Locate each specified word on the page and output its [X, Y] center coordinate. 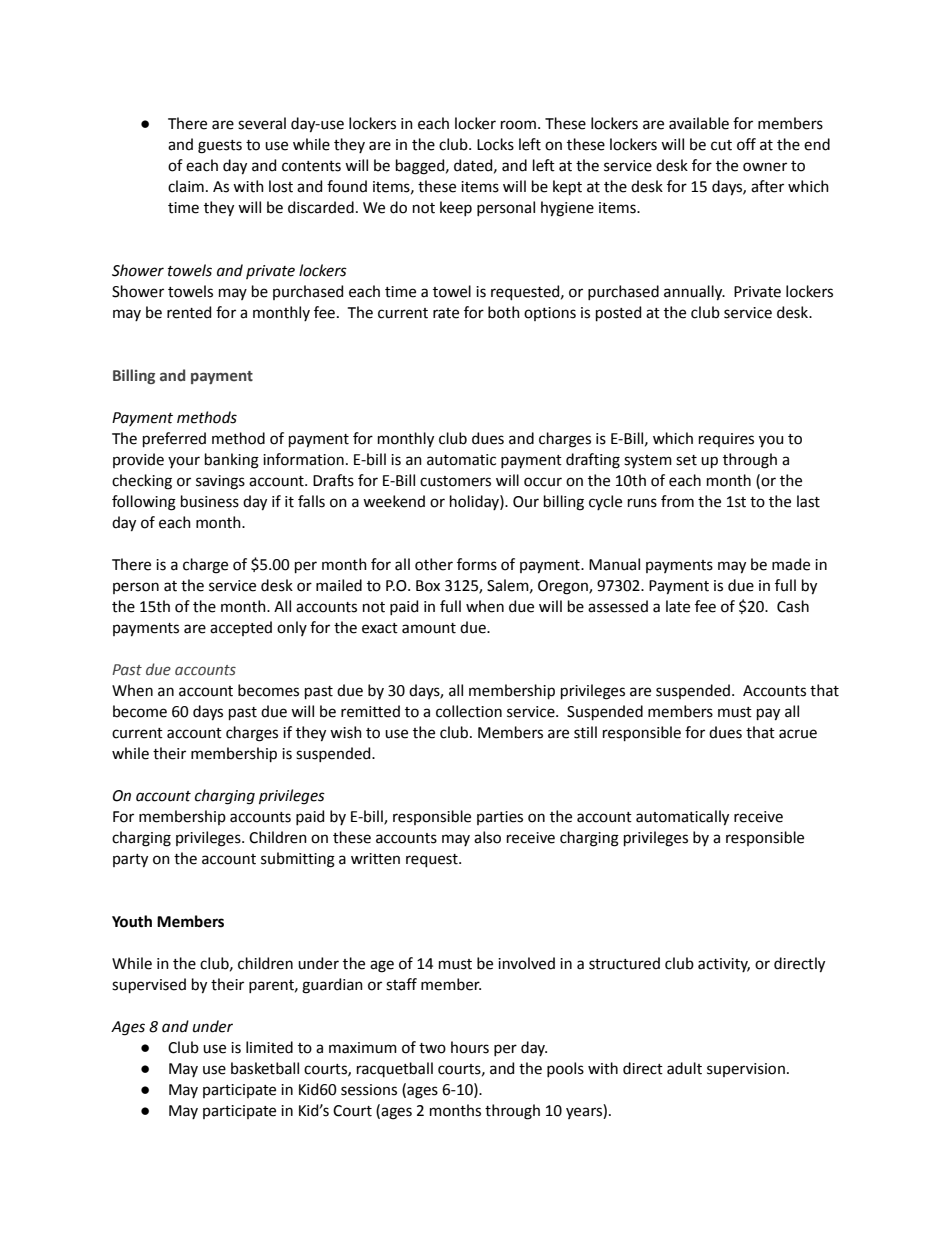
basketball [265, 1068]
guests [220, 147]
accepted [241, 628]
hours [470, 1047]
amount [429, 628]
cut [721, 145]
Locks [495, 144]
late [678, 606]
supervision [746, 1070]
